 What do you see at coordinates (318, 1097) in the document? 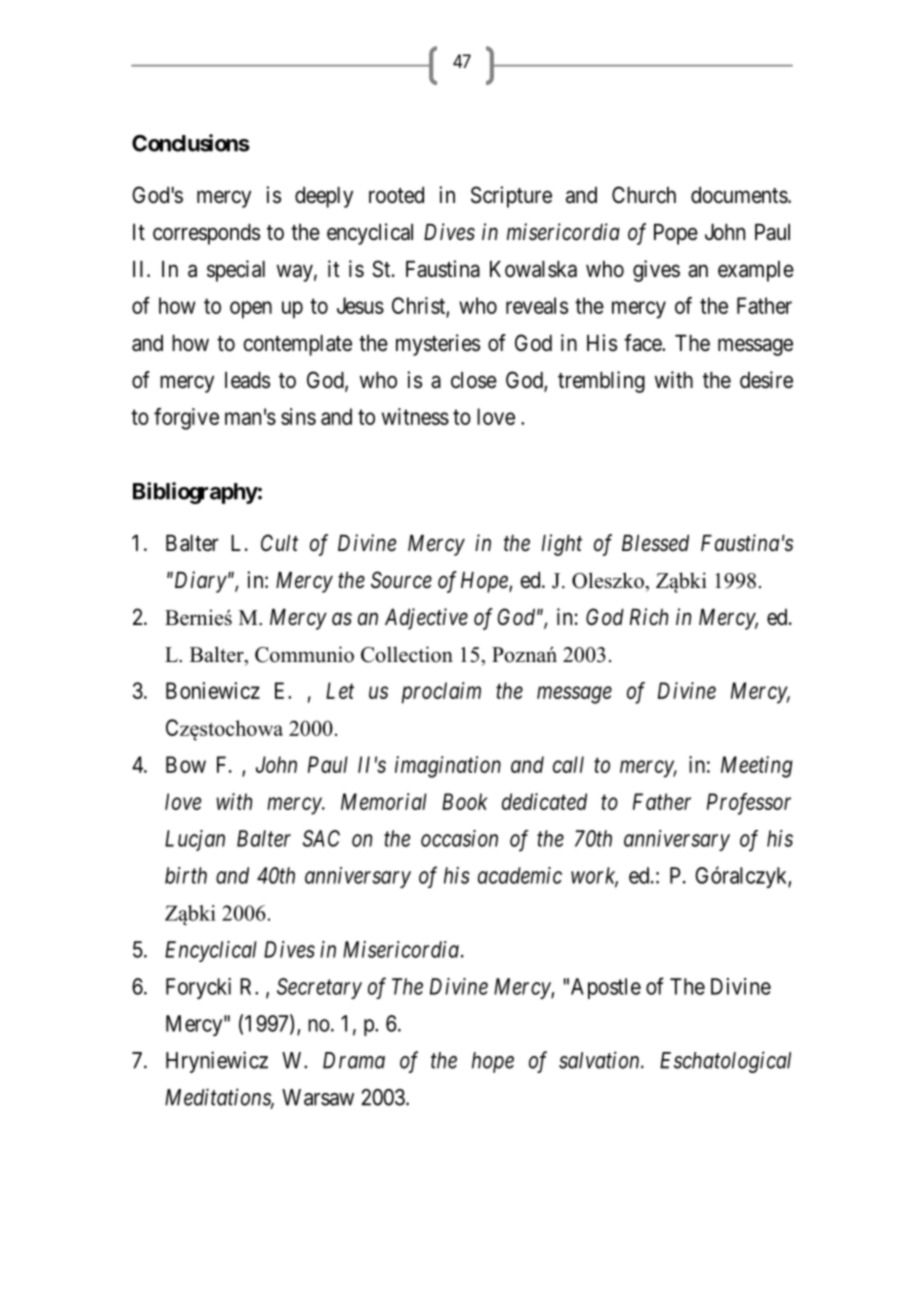
I see `Warsaw` at bounding box center [318, 1097].
